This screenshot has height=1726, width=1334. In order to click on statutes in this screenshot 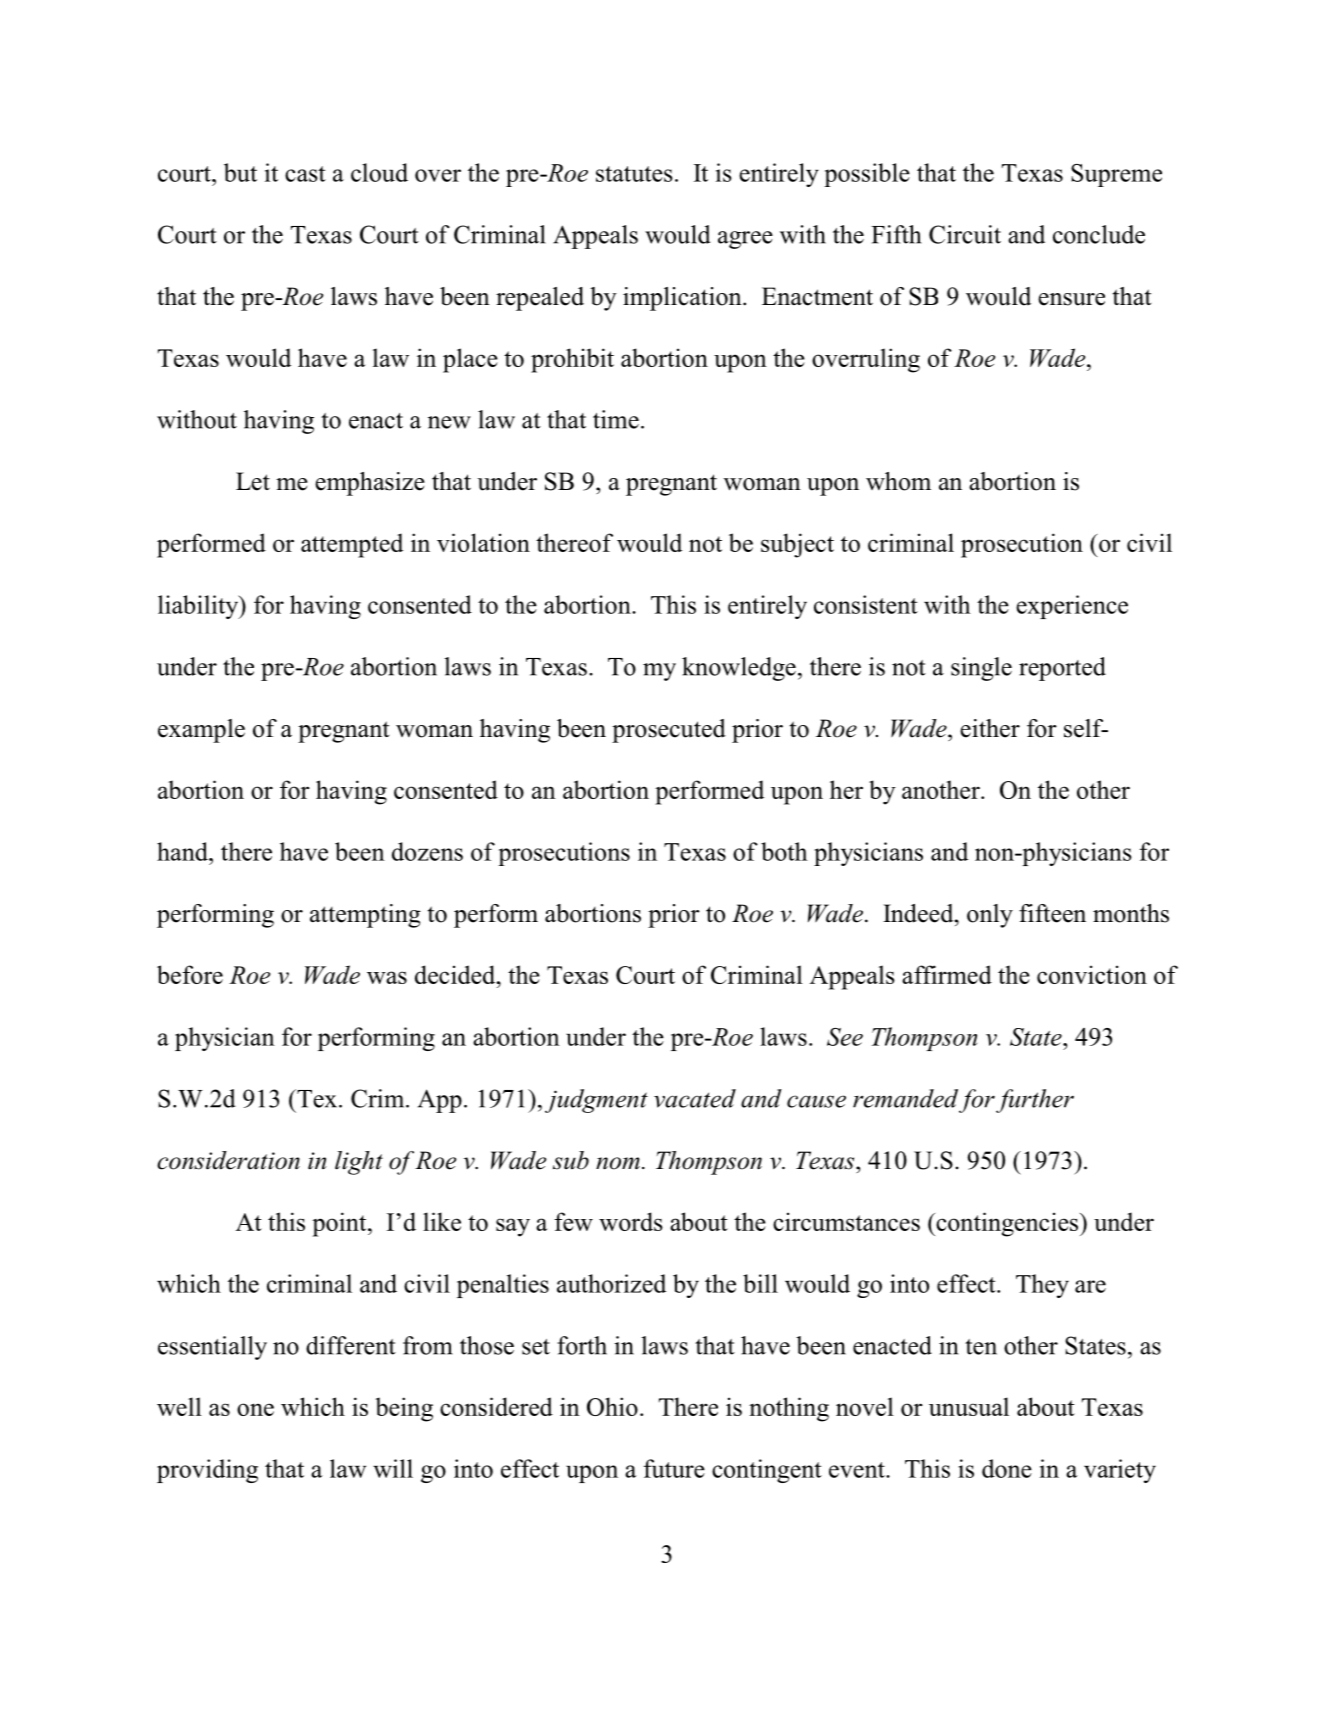, I will do `click(634, 174)`.
